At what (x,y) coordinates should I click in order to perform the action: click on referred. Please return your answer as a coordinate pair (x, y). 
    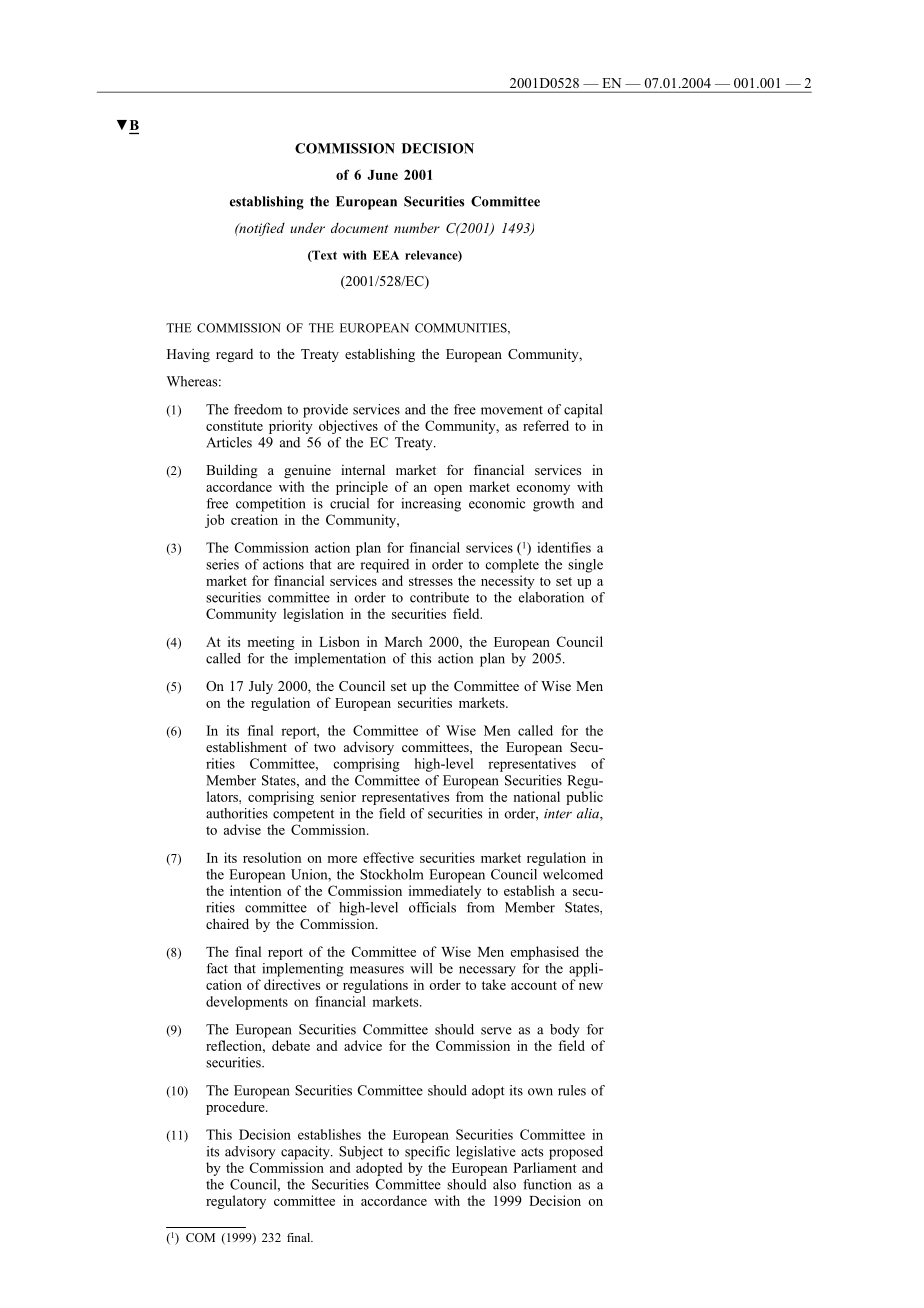
    Looking at the image, I should click on (546, 425).
